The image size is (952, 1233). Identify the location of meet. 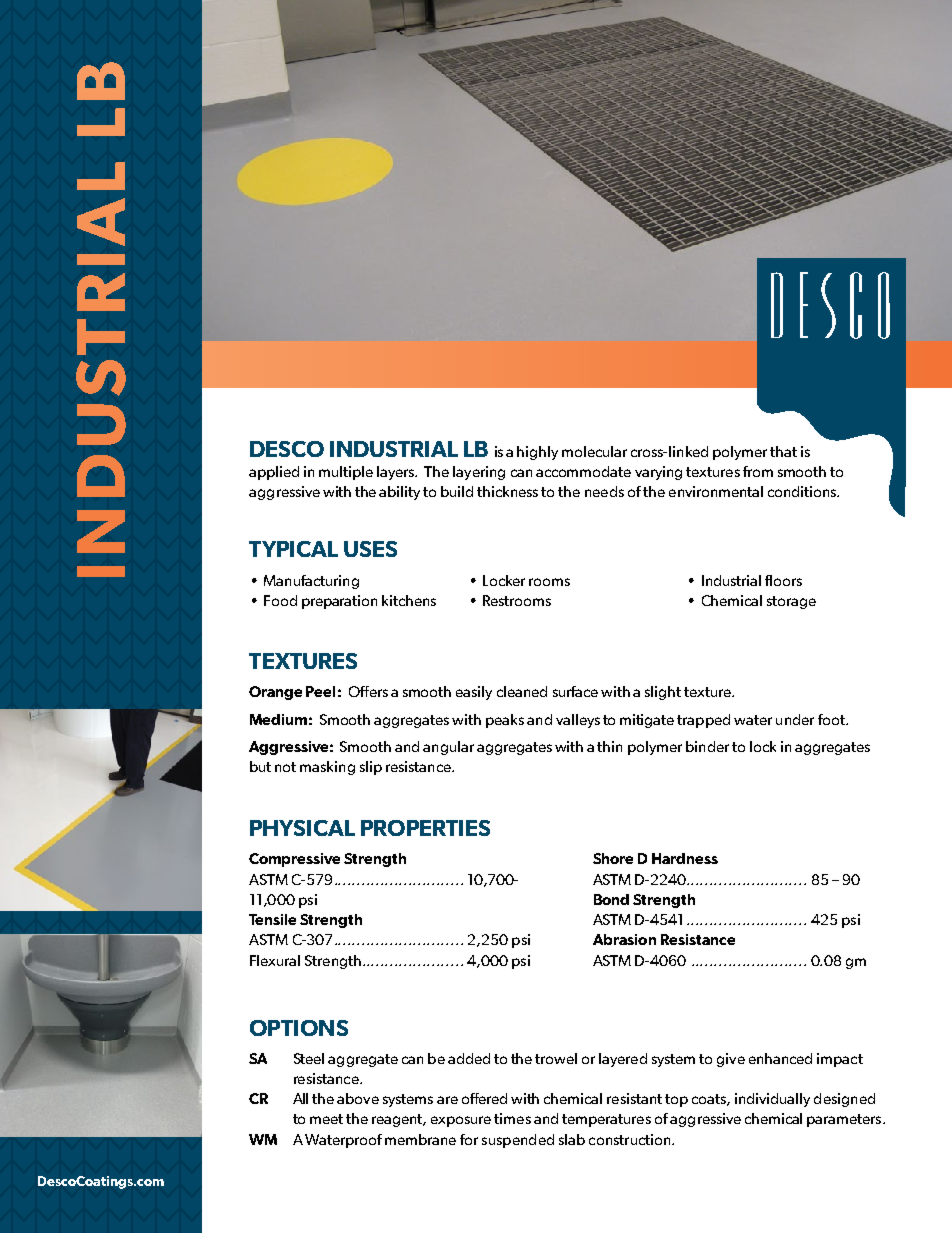
(326, 1119).
